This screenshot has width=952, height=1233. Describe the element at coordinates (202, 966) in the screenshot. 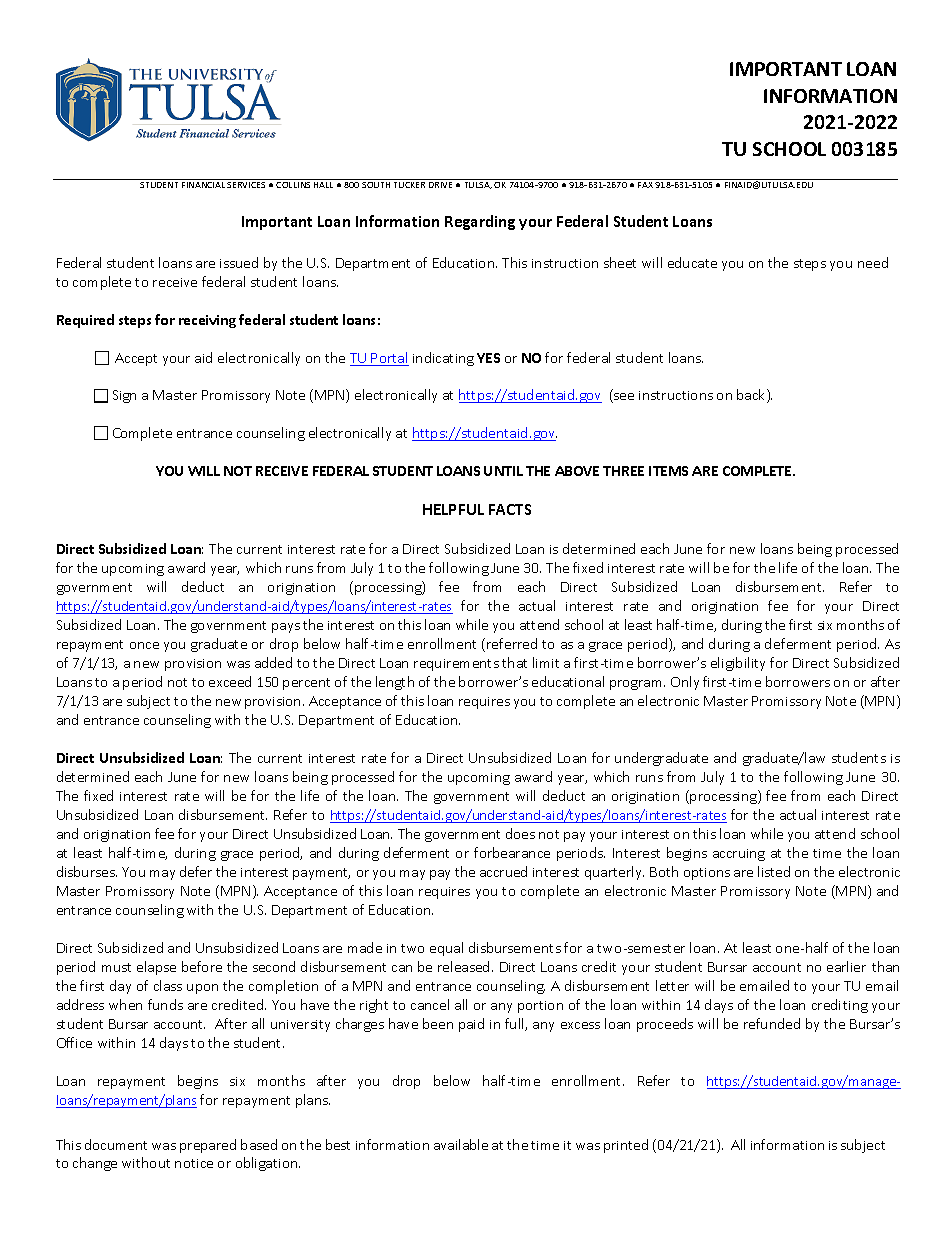

I see `before` at that location.
